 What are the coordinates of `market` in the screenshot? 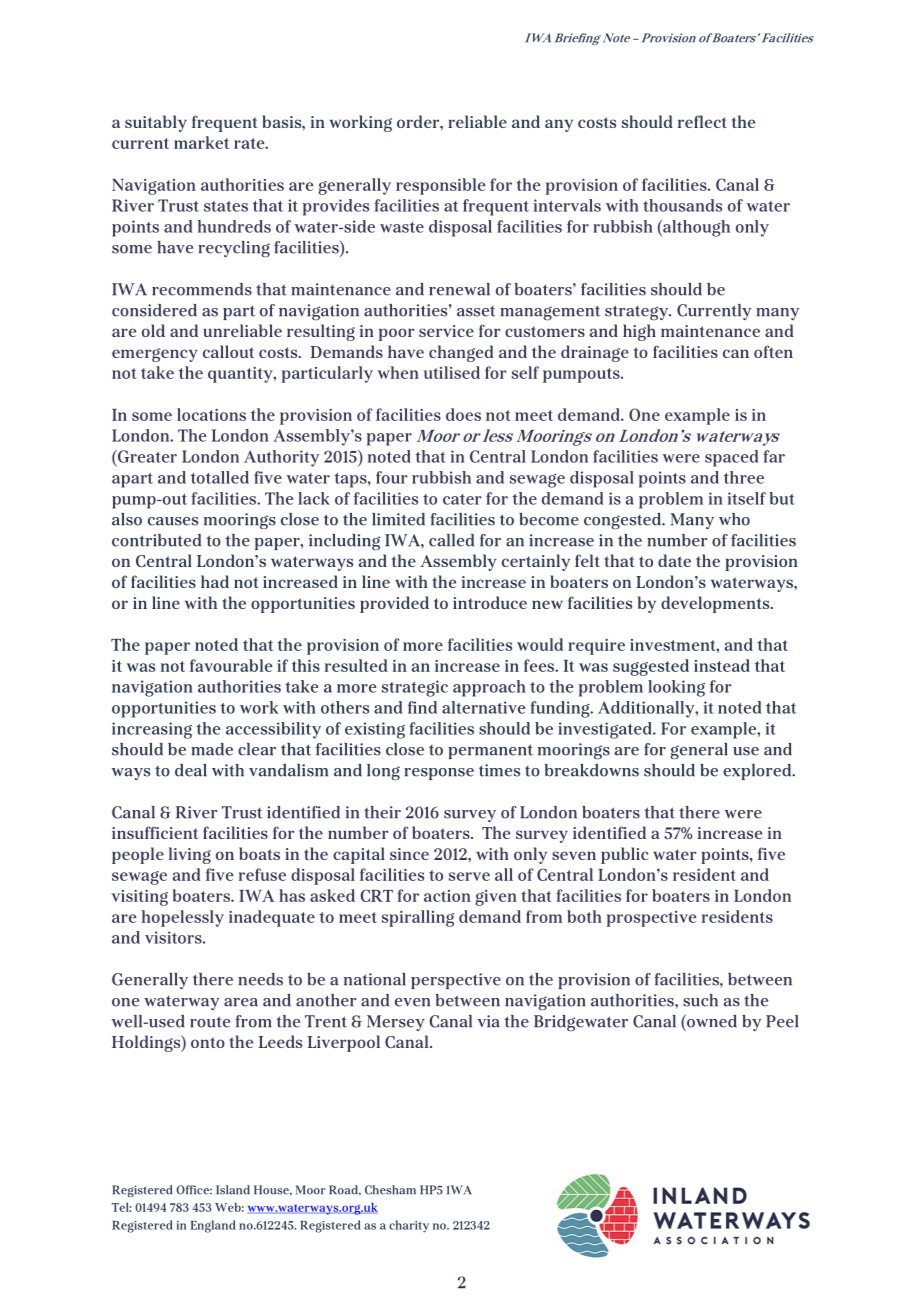 It's located at (201, 142).
